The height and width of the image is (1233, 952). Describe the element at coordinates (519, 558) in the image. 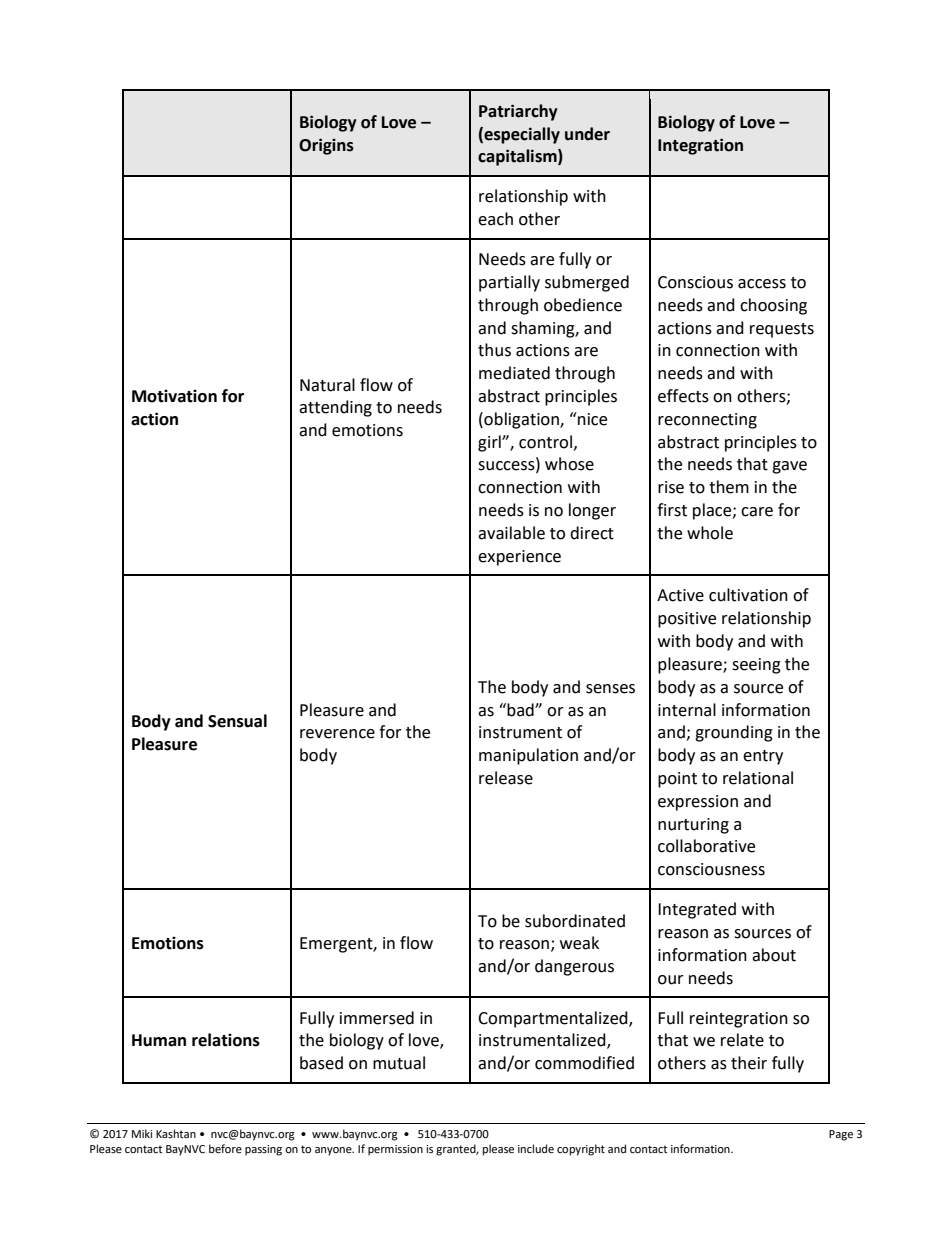

I see `experience` at that location.
